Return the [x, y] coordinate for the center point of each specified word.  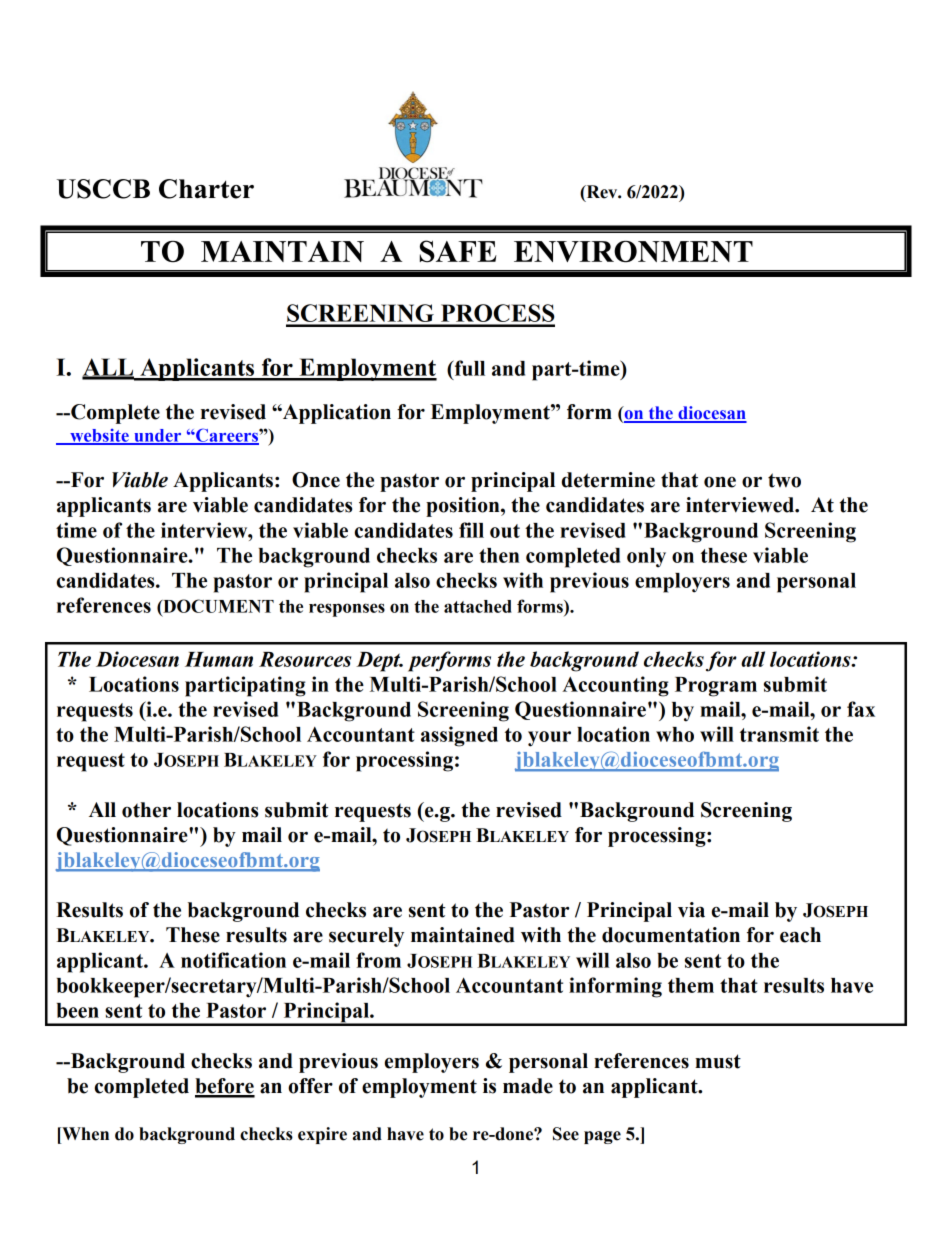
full [468, 368]
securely [366, 937]
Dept [379, 662]
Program [716, 687]
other [146, 810]
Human [219, 659]
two [784, 480]
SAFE [458, 251]
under [158, 436]
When [84, 1134]
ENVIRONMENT [633, 252]
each [800, 935]
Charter [206, 189]
